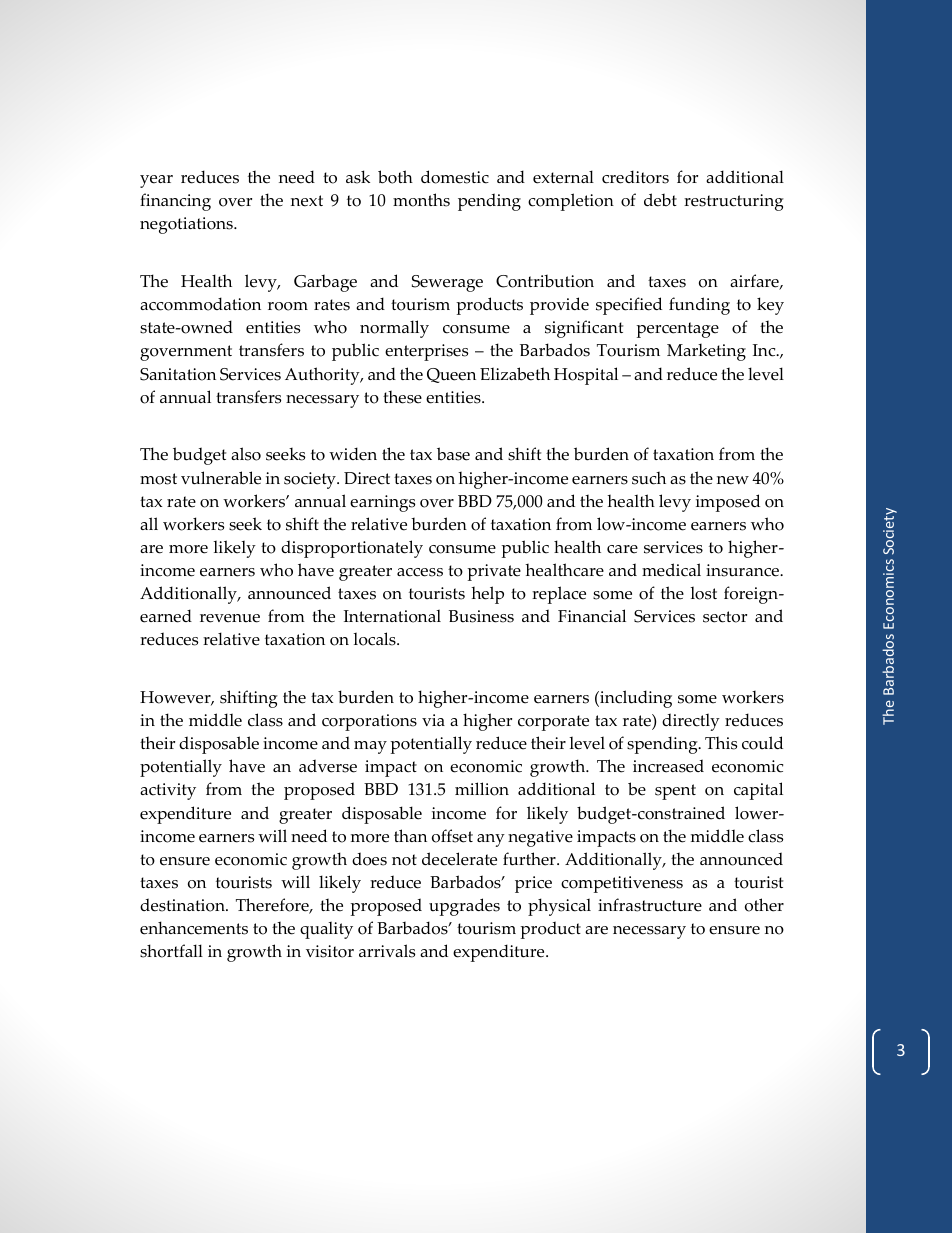 This document has width=952, height=1233. I want to click on financing, so click(175, 202).
